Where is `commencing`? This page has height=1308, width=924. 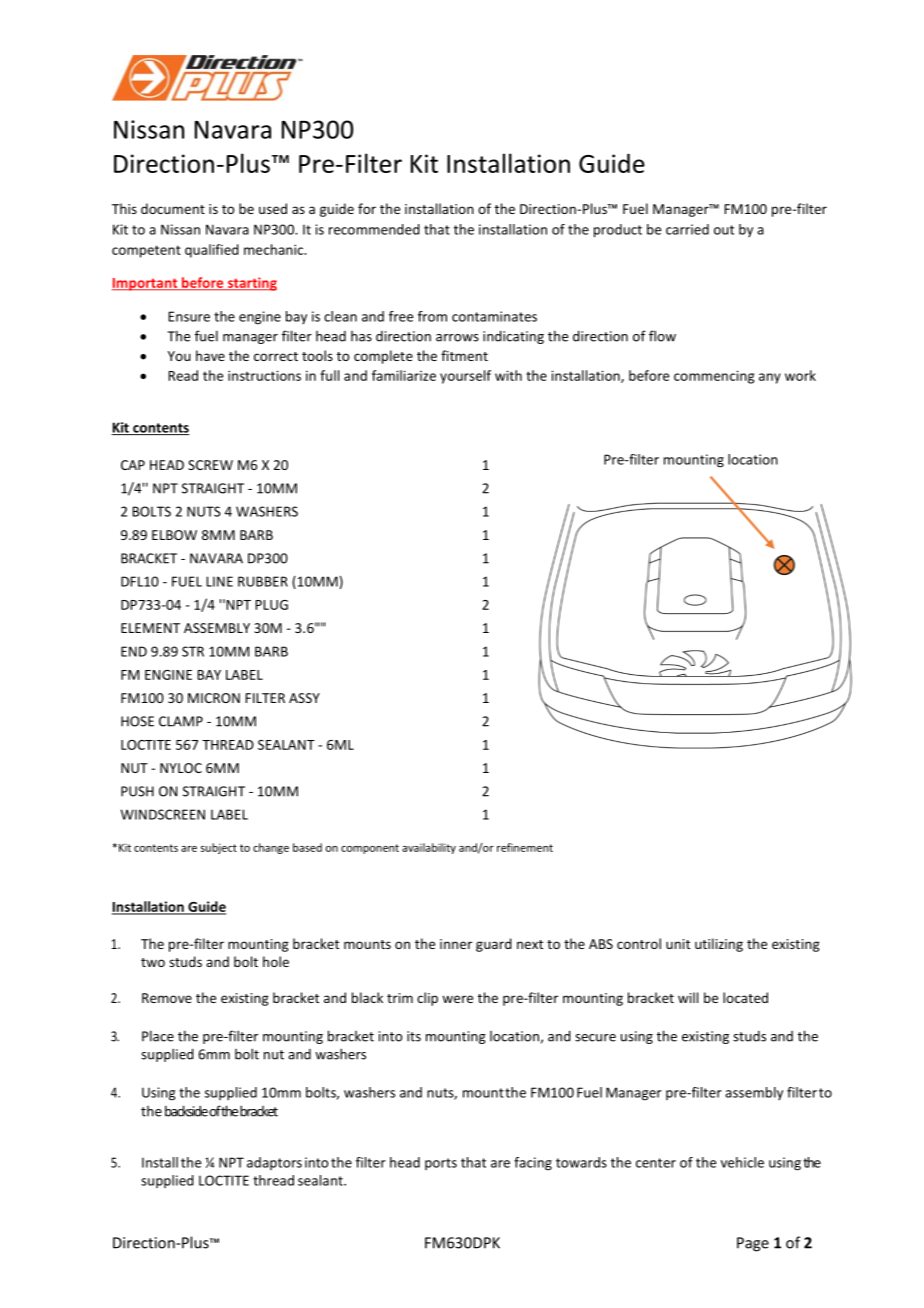
commencing is located at coordinates (714, 377).
